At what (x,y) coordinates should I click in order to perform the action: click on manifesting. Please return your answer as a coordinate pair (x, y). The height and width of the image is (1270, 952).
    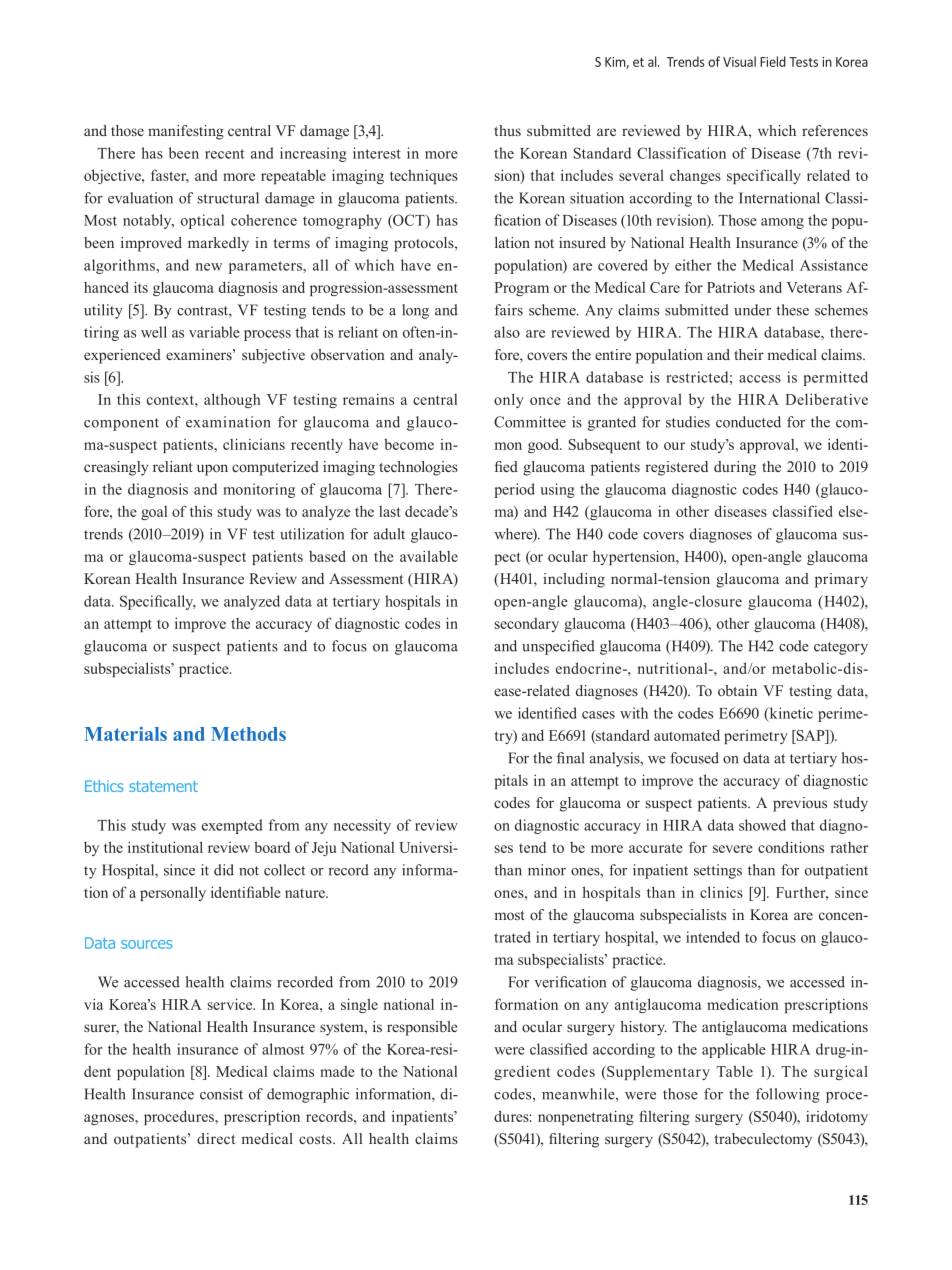
    Looking at the image, I should click on (186, 132).
